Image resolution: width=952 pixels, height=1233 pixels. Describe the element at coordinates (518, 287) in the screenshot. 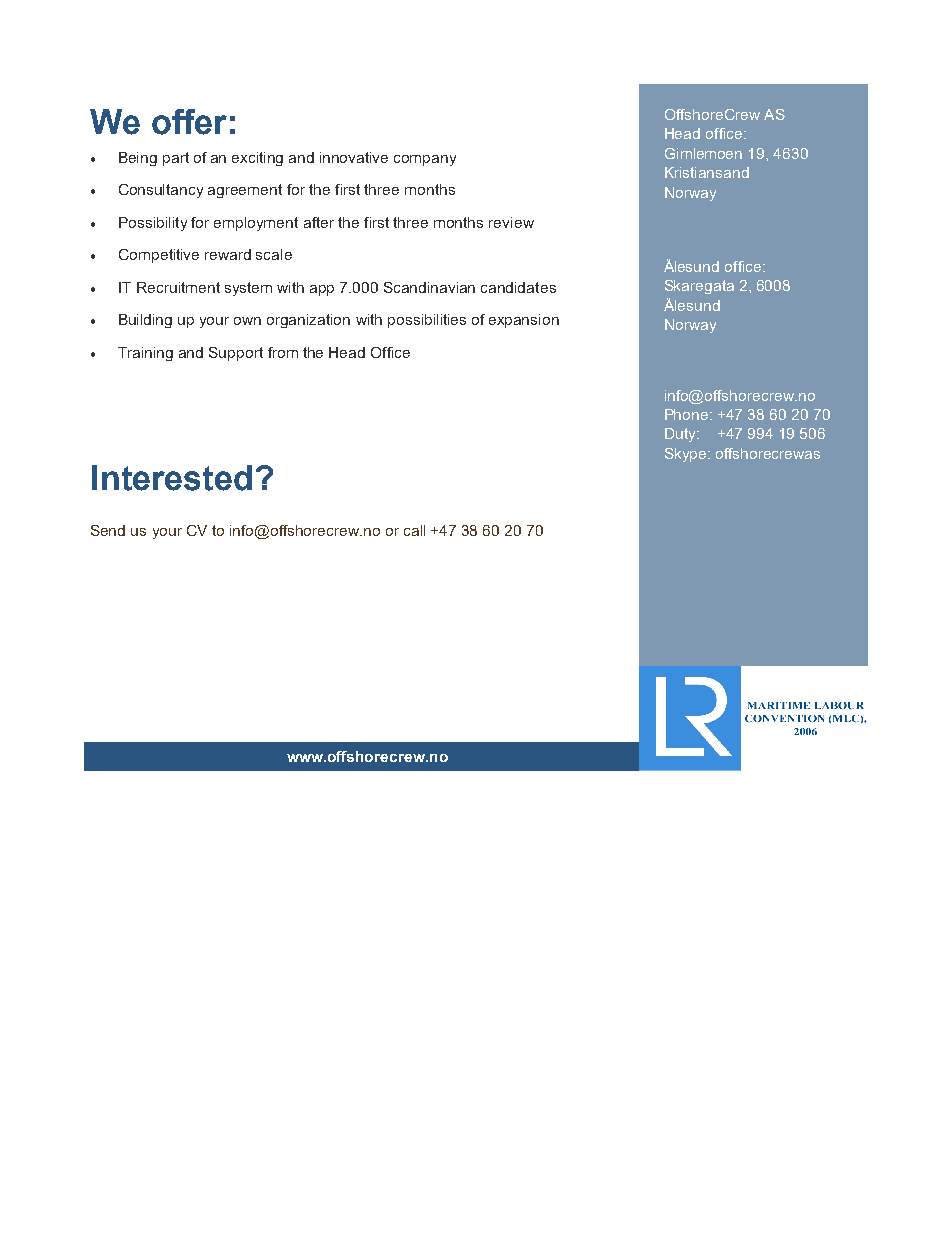

I see `candidates` at that location.
